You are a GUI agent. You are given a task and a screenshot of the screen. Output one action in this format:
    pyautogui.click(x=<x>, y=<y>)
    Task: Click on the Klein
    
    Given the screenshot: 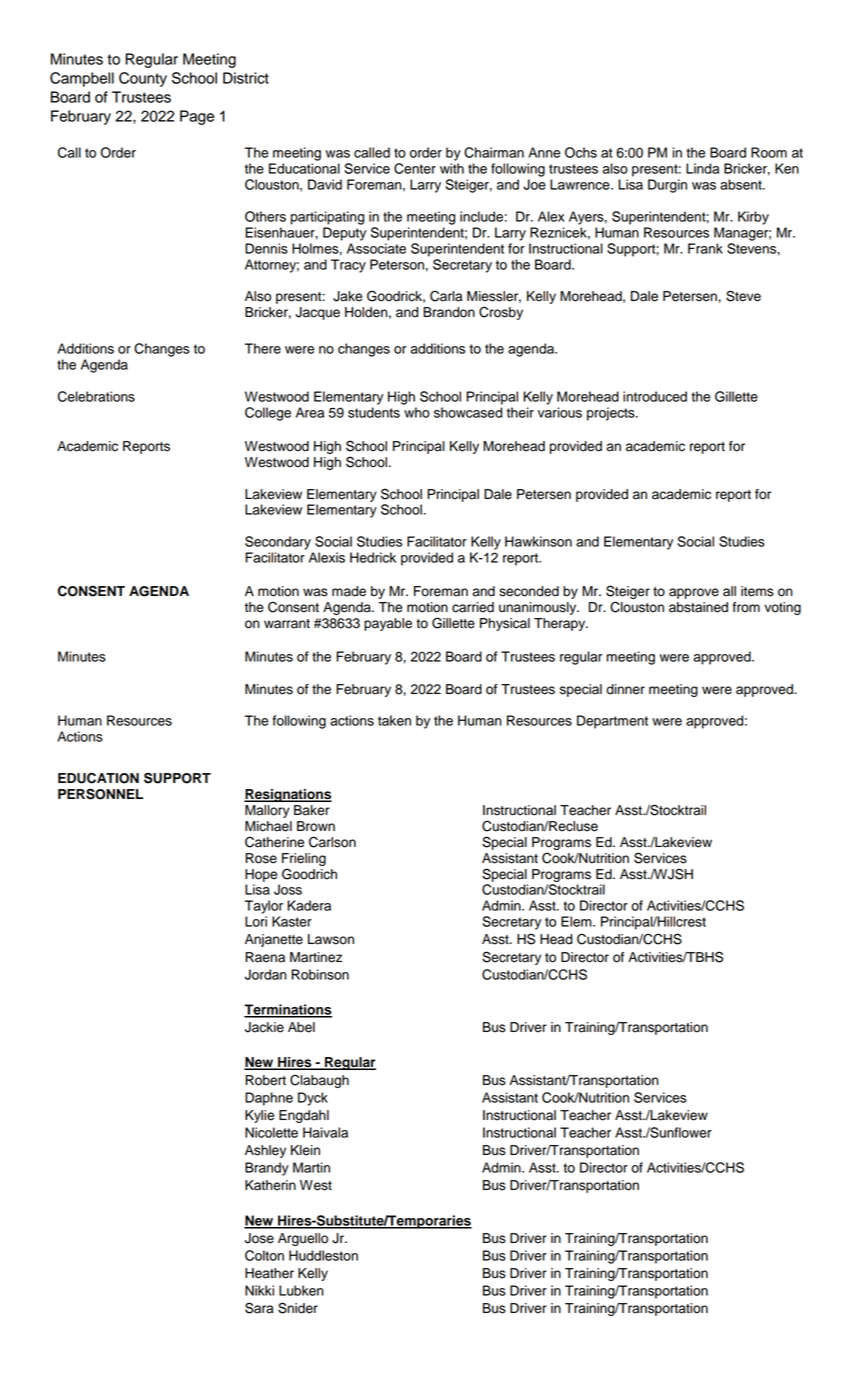 What is the action you would take?
    pyautogui.click(x=305, y=1150)
